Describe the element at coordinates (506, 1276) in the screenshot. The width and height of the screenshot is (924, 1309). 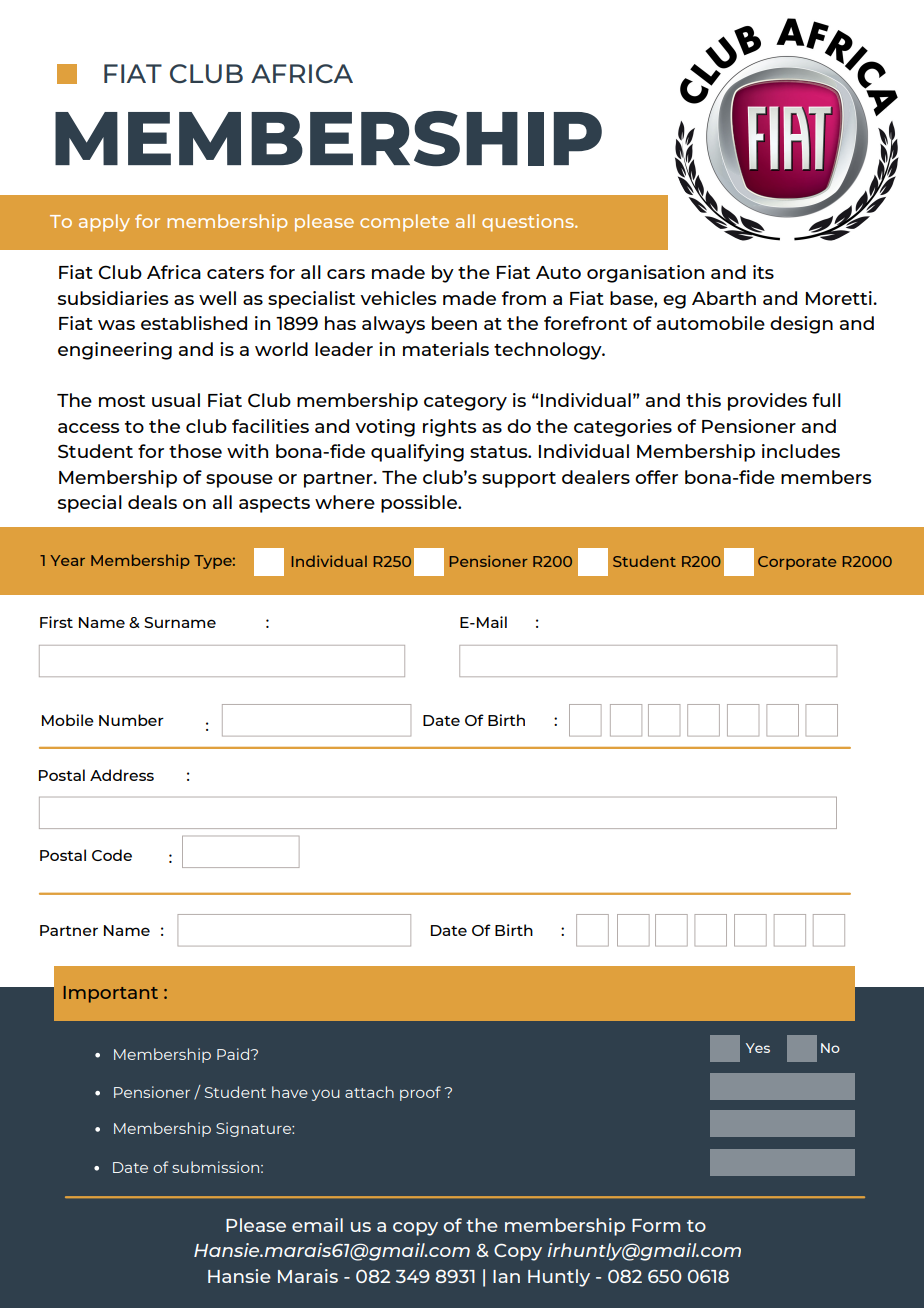
I see `Ian` at that location.
